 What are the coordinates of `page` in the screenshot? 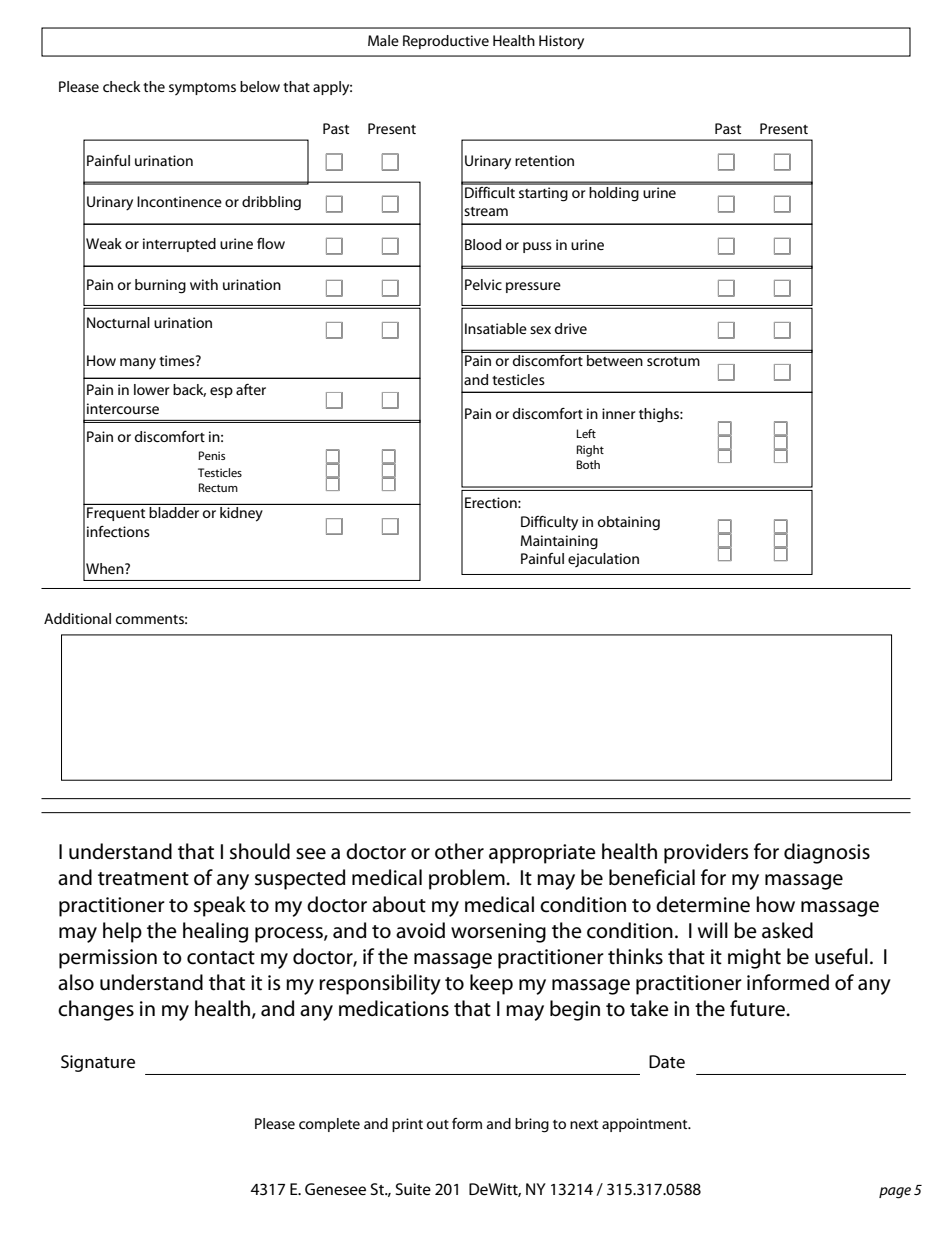 It's located at (895, 1193).
